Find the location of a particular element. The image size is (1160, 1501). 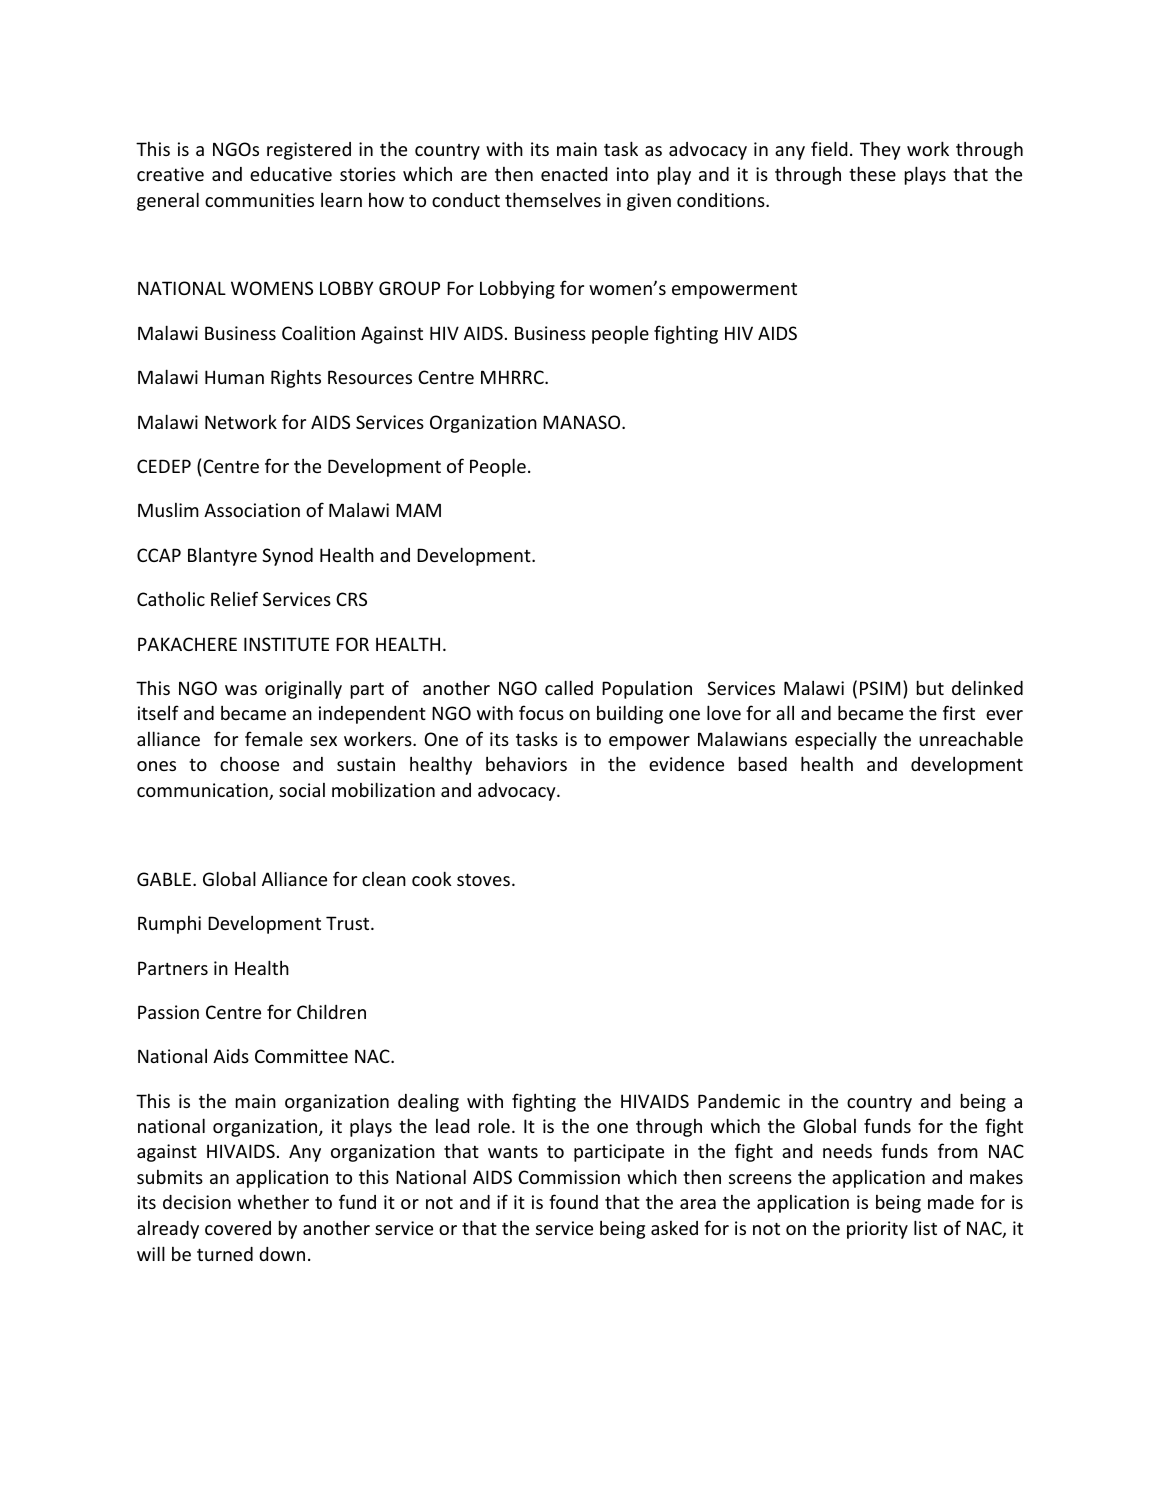

covered is located at coordinates (238, 1228).
